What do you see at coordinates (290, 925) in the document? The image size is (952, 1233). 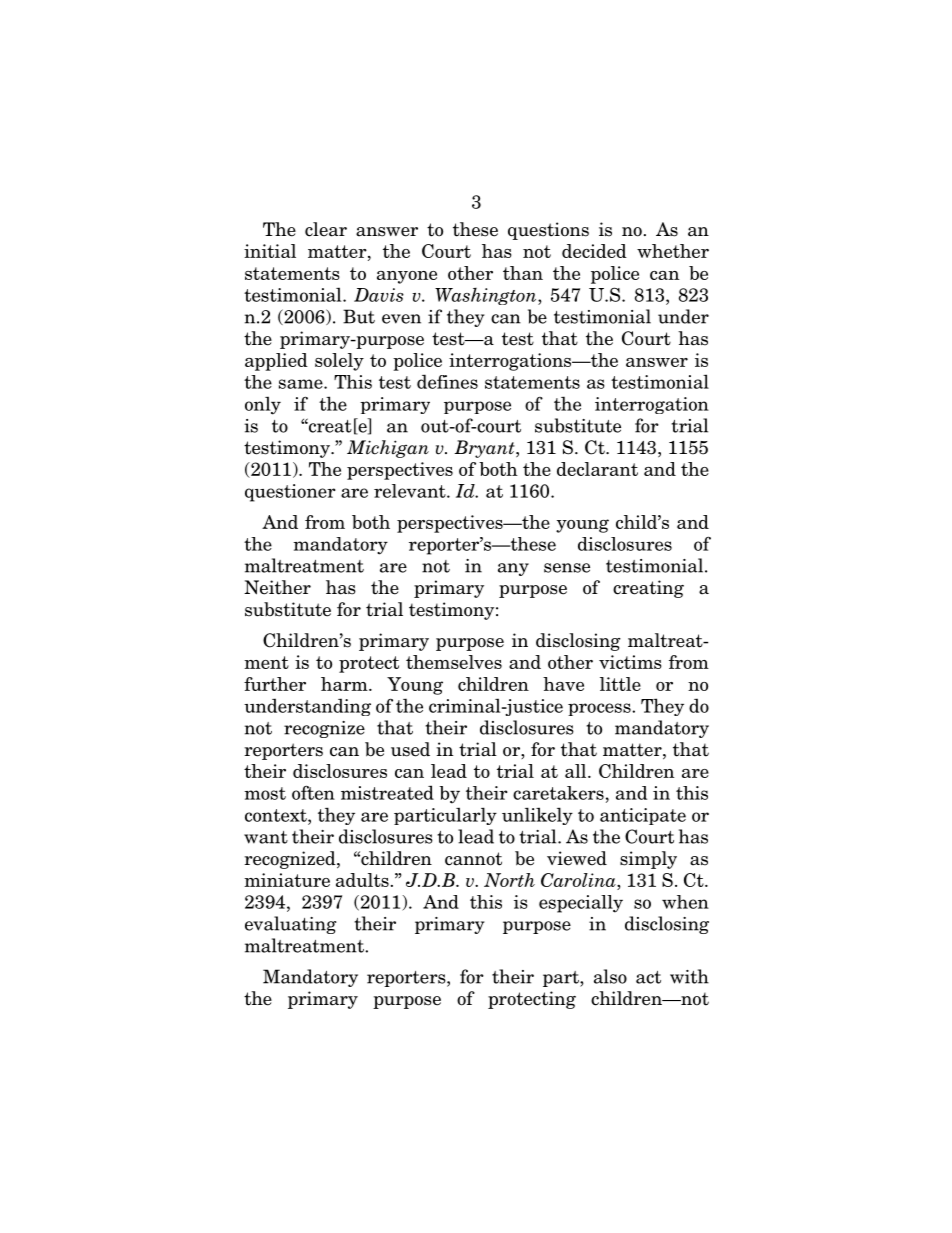 I see `evaluating` at bounding box center [290, 925].
